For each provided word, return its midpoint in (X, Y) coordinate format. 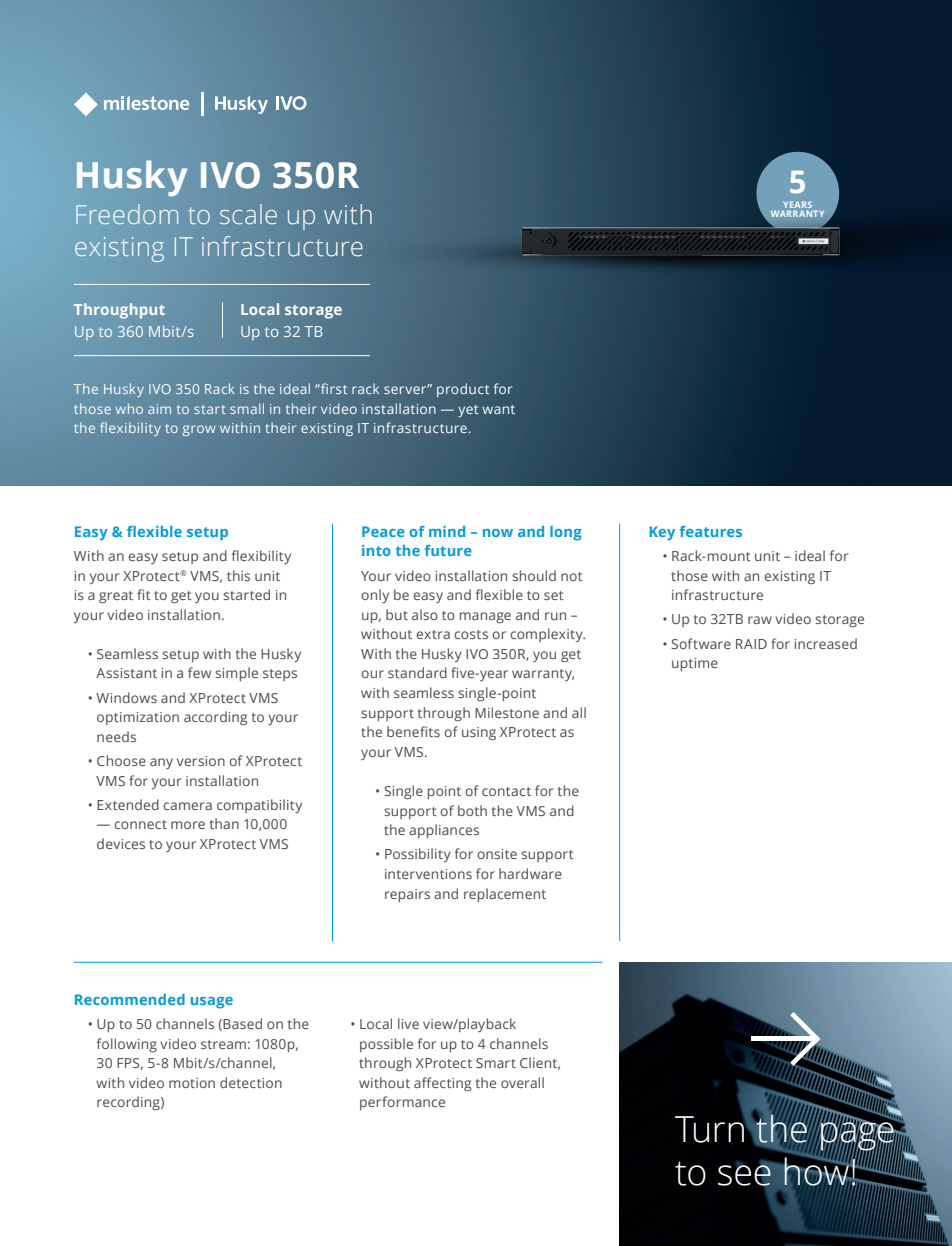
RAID (751, 644)
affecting (442, 1084)
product (463, 390)
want (498, 409)
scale (248, 214)
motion (192, 1083)
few (199, 672)
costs (471, 634)
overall (522, 1082)
